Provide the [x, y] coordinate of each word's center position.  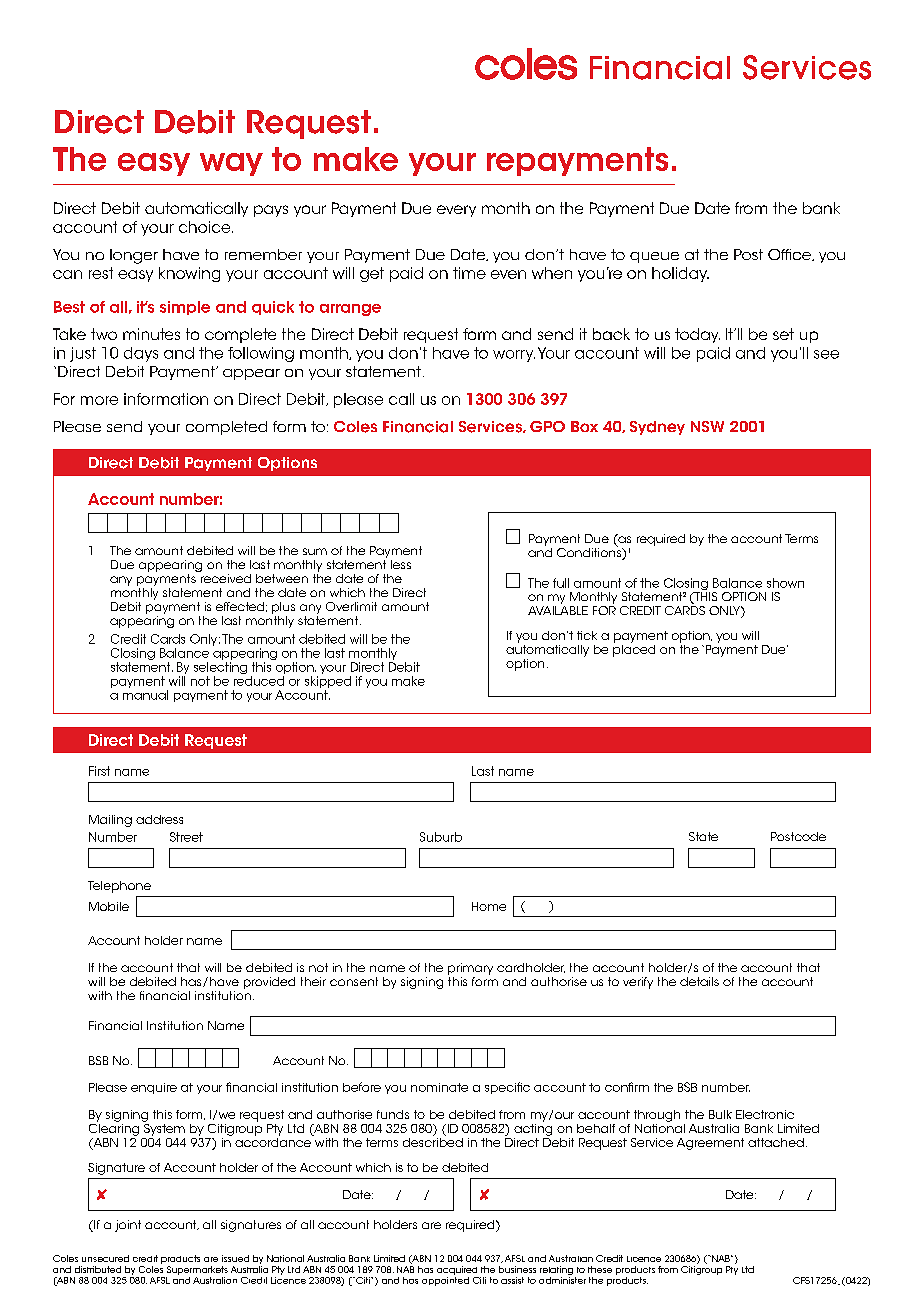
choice [206, 227]
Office [791, 255]
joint [128, 1226]
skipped [328, 683]
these [600, 1269]
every [456, 211]
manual [145, 695]
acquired [457, 1270]
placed [634, 649]
